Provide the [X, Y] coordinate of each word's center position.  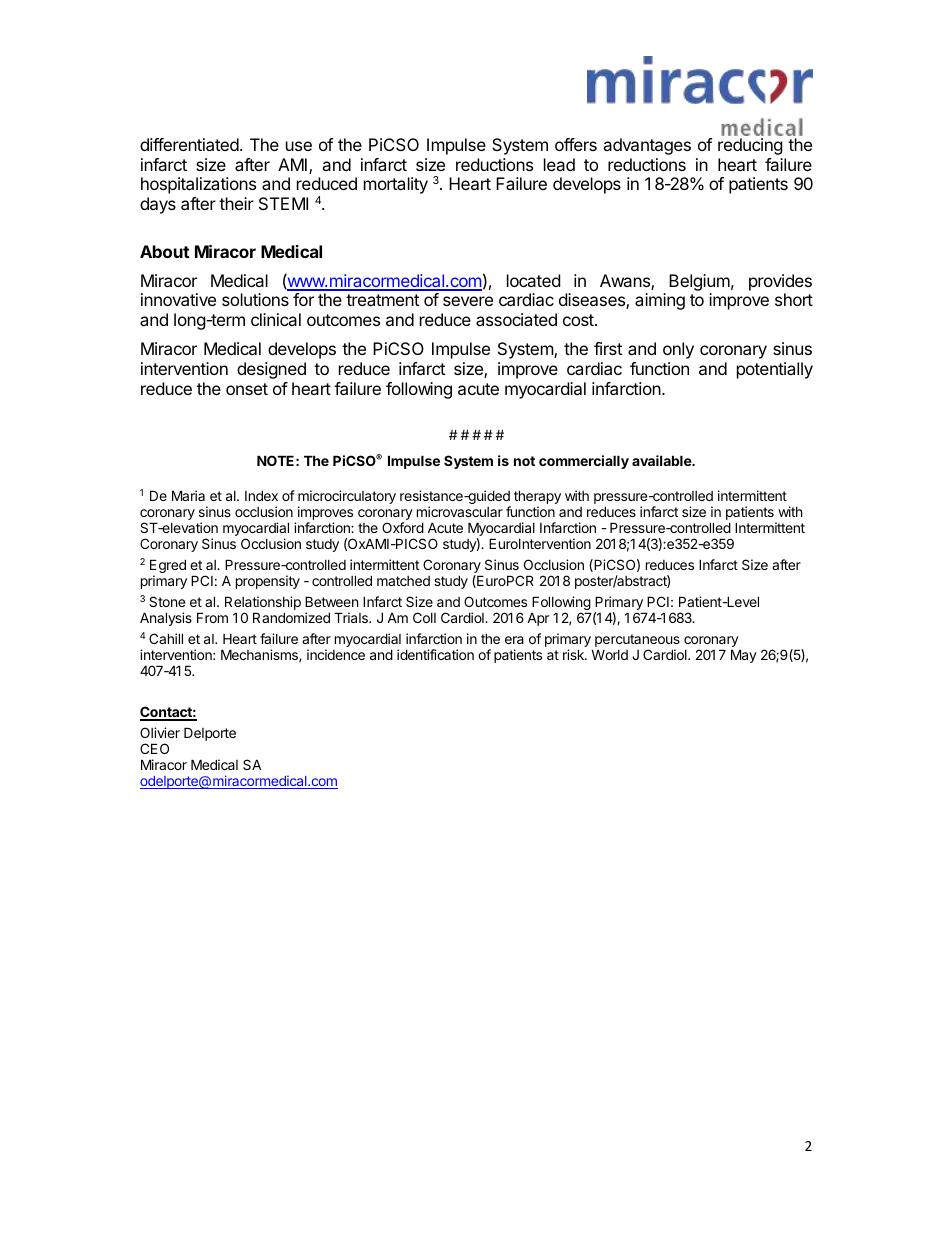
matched [403, 581]
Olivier [160, 732]
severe [468, 301]
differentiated [189, 144]
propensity [268, 582]
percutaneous [637, 640]
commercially [584, 462]
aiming [660, 301]
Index [261, 495]
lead [559, 164]
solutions [255, 299]
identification [435, 654]
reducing [750, 146]
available [663, 460]
